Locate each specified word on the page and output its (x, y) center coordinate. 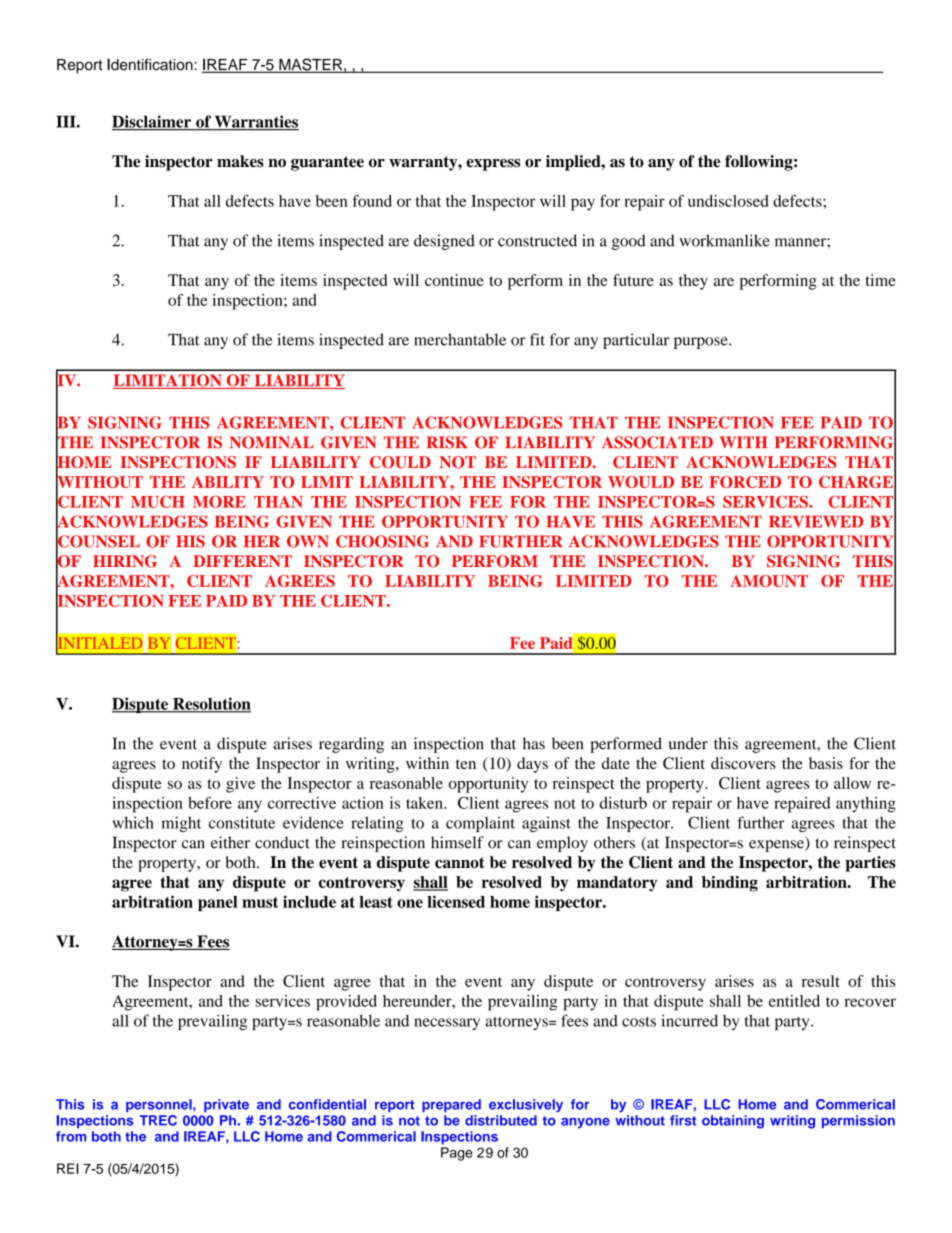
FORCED (745, 482)
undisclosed (728, 201)
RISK (447, 442)
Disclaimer (152, 122)
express (493, 165)
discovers (743, 763)
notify (202, 765)
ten (466, 764)
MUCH (158, 502)
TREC (158, 1120)
